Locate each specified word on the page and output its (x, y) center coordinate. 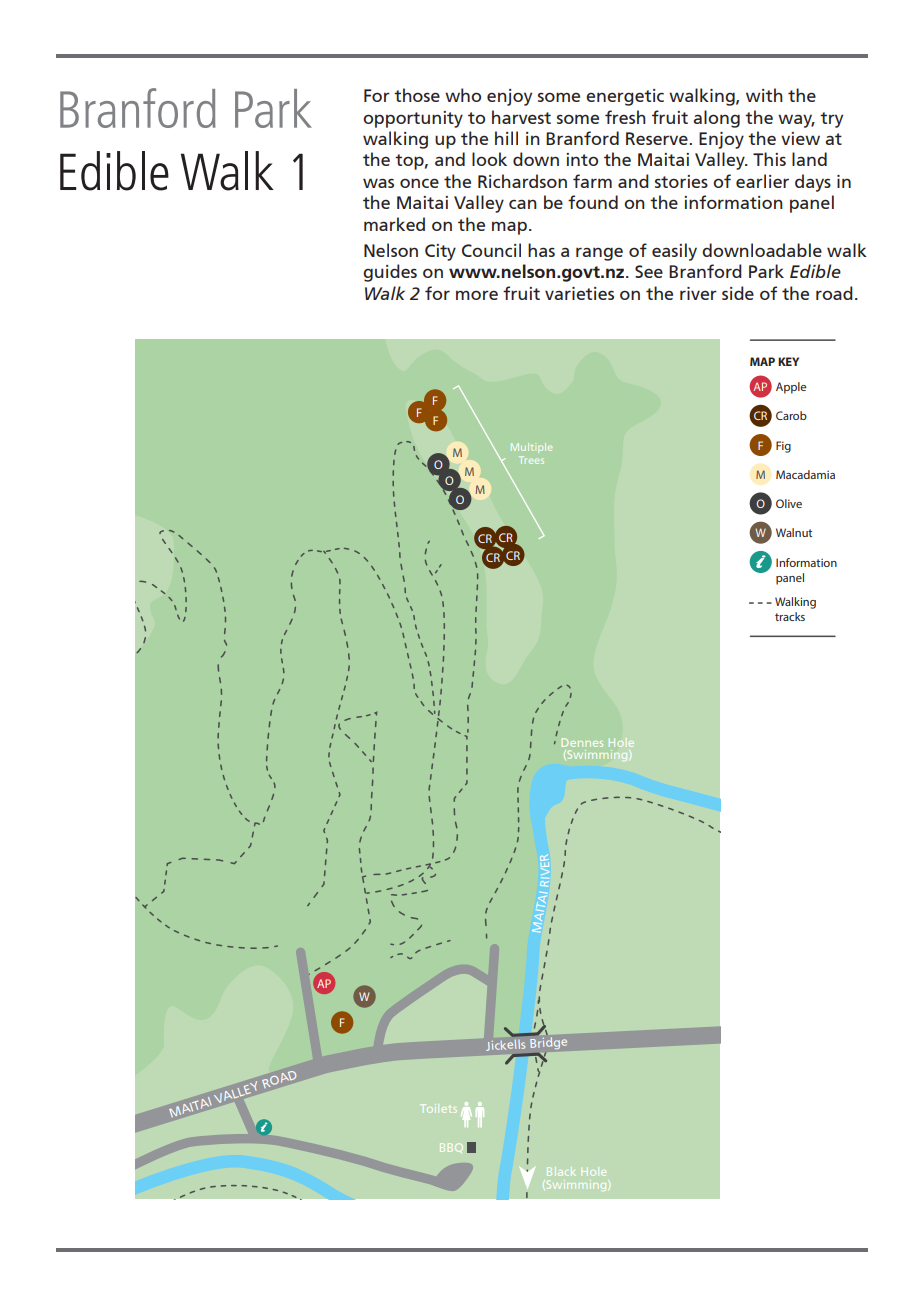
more (477, 295)
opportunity (413, 119)
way (796, 121)
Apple (791, 388)
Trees (531, 460)
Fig (783, 447)
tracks (790, 616)
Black (560, 1171)
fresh (625, 117)
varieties (579, 293)
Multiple (531, 448)
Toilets (438, 1108)
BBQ (451, 1147)
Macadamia (805, 474)
